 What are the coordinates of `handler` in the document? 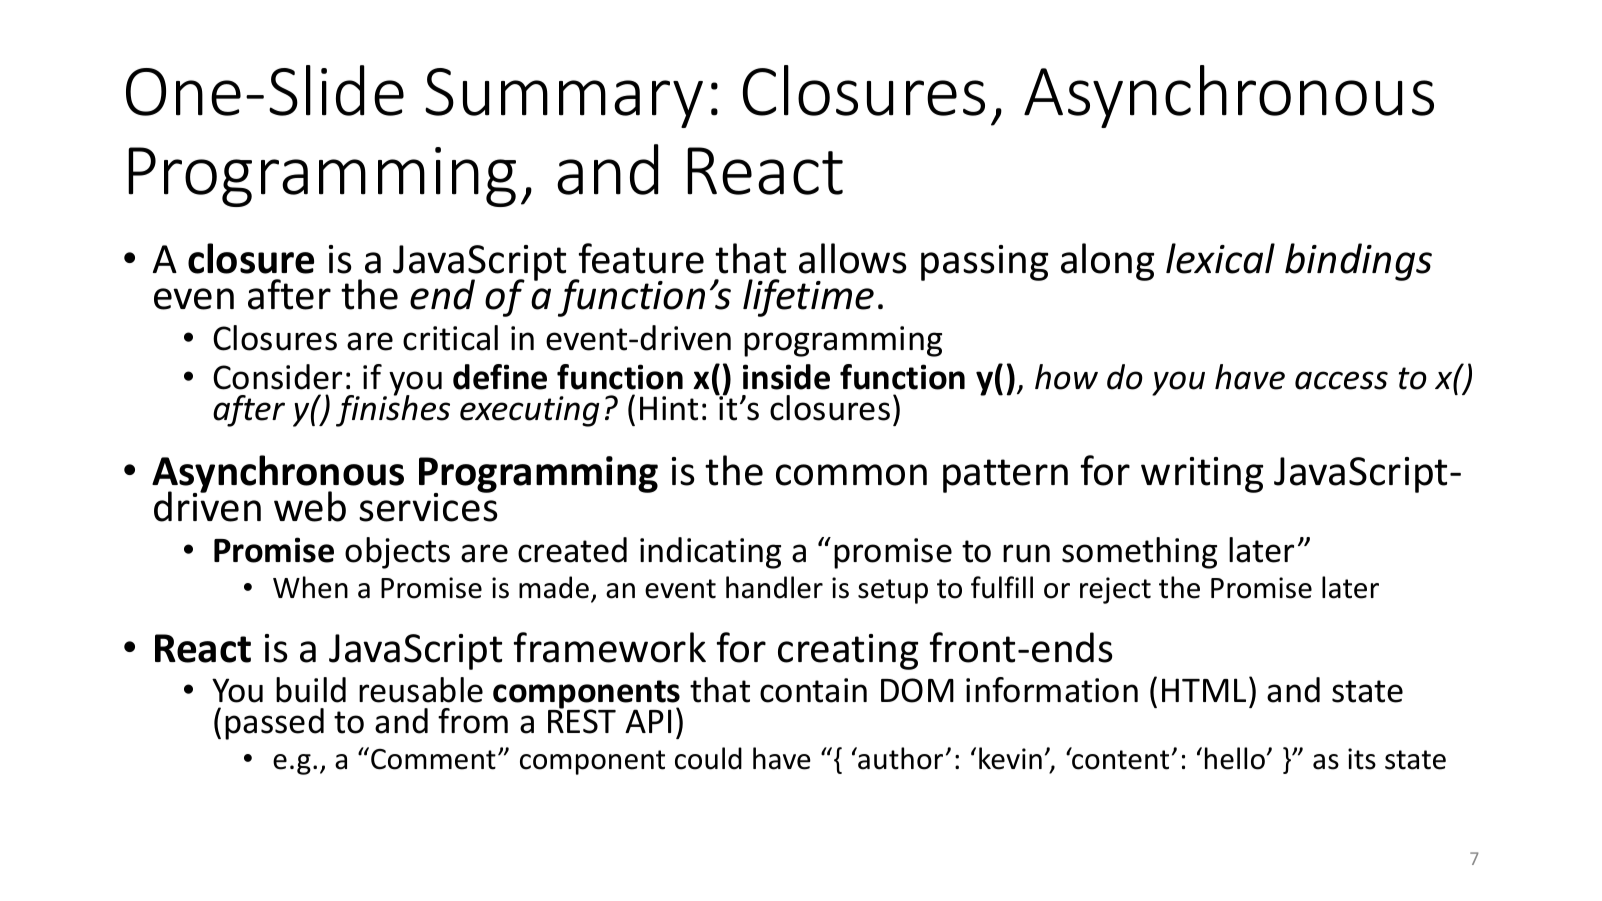 It's located at (774, 587).
